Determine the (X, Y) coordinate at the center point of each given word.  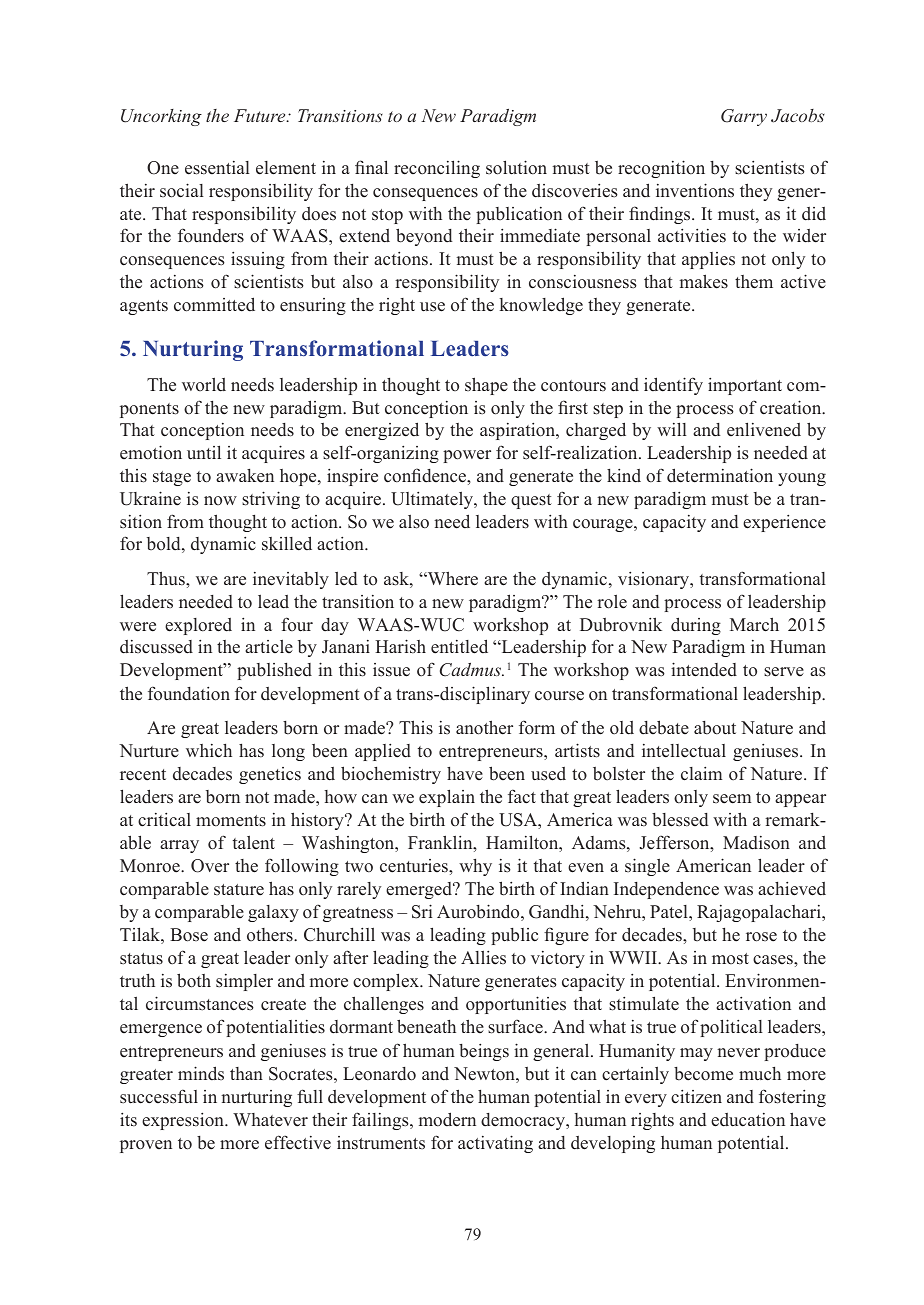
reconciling (437, 169)
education (748, 1120)
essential (217, 168)
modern (447, 1119)
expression (184, 1121)
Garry (744, 117)
